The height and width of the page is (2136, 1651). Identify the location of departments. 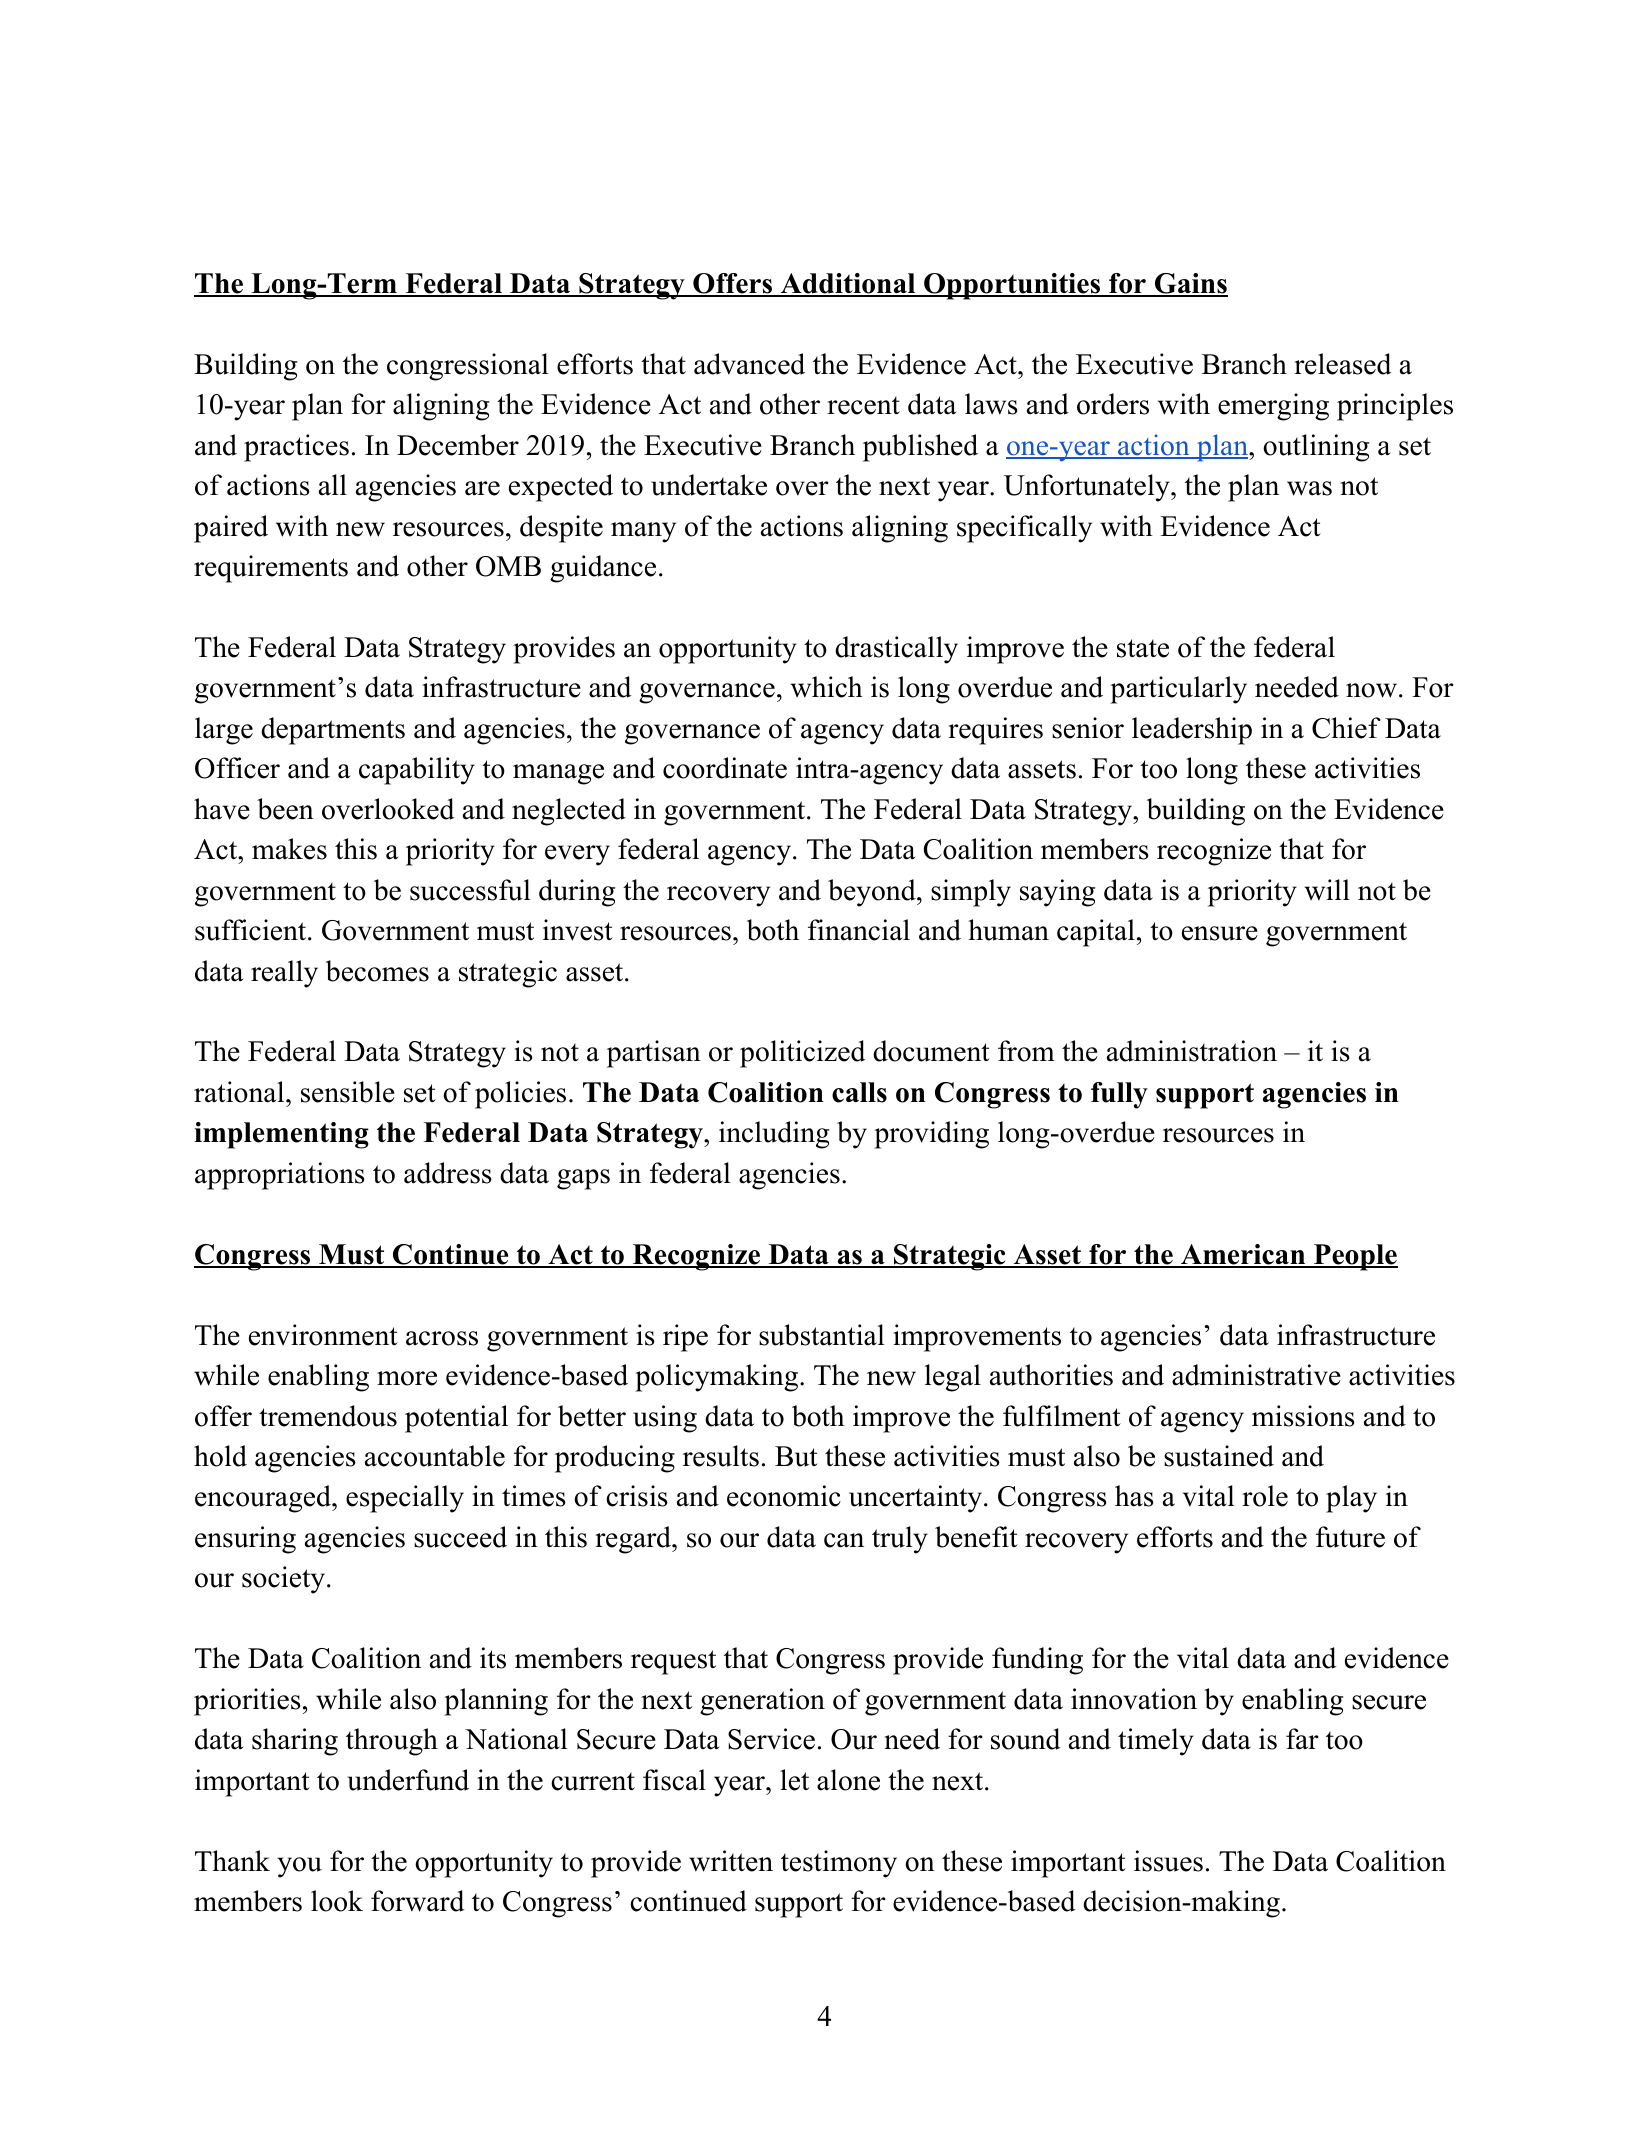
(333, 731).
